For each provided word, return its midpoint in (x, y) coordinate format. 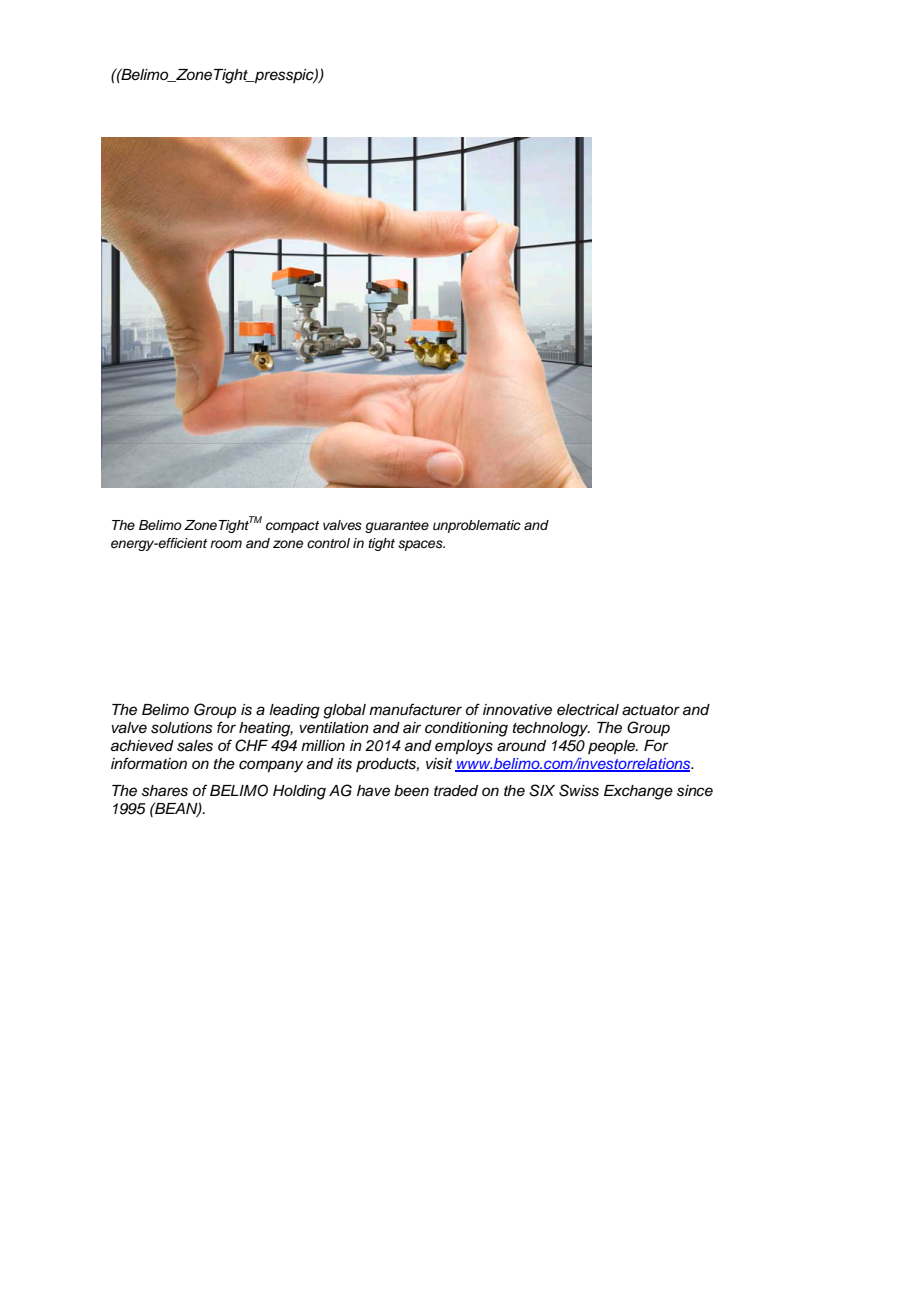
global (344, 711)
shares (165, 791)
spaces (421, 545)
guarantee (397, 527)
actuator (651, 710)
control (328, 543)
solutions (181, 728)
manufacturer (415, 709)
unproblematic (477, 526)
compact (292, 527)
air (412, 727)
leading (294, 711)
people (612, 747)
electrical (588, 710)
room (226, 544)
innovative (517, 710)
